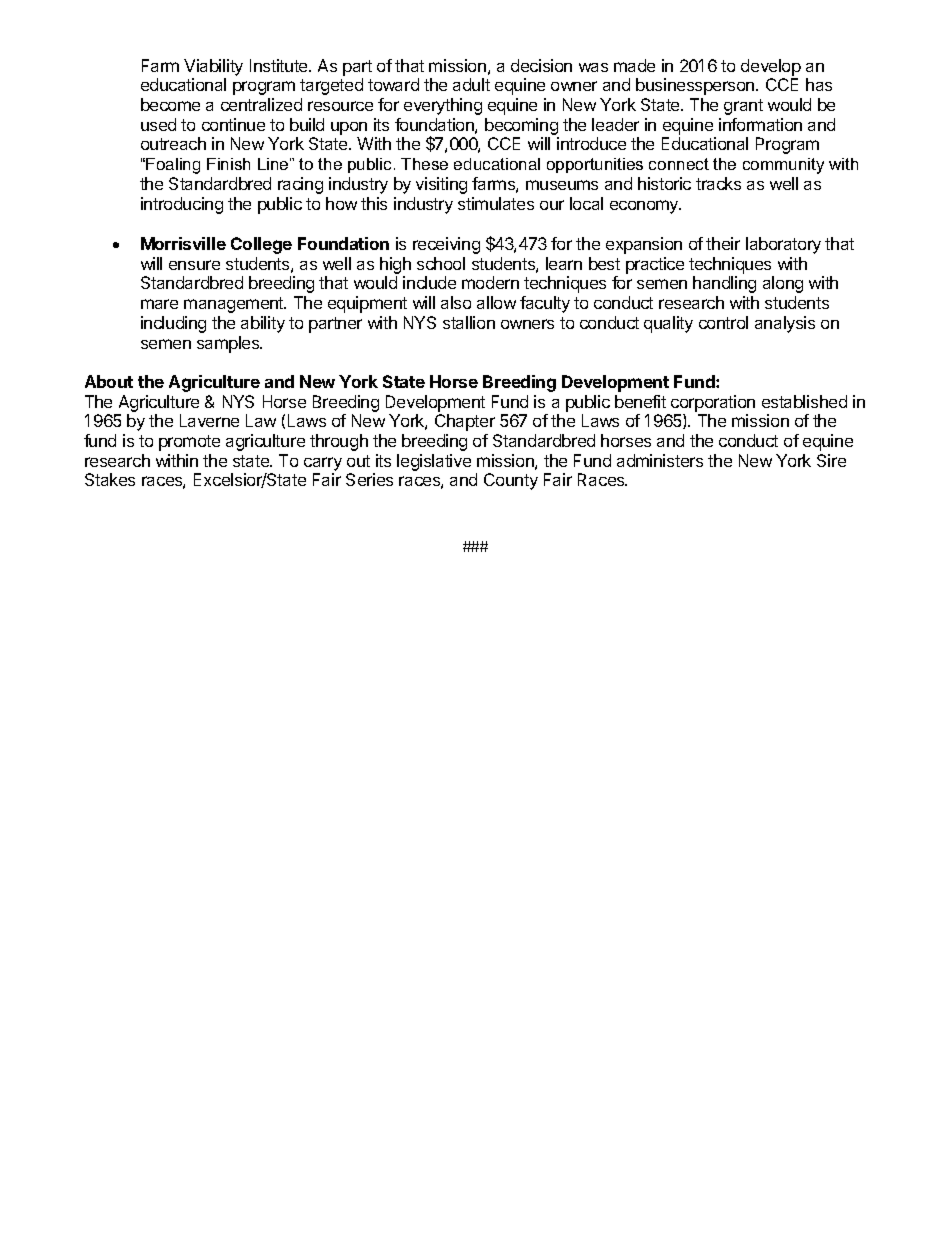 The width and height of the image is (952, 1233). What do you see at coordinates (490, 282) in the image?
I see `modern` at bounding box center [490, 282].
